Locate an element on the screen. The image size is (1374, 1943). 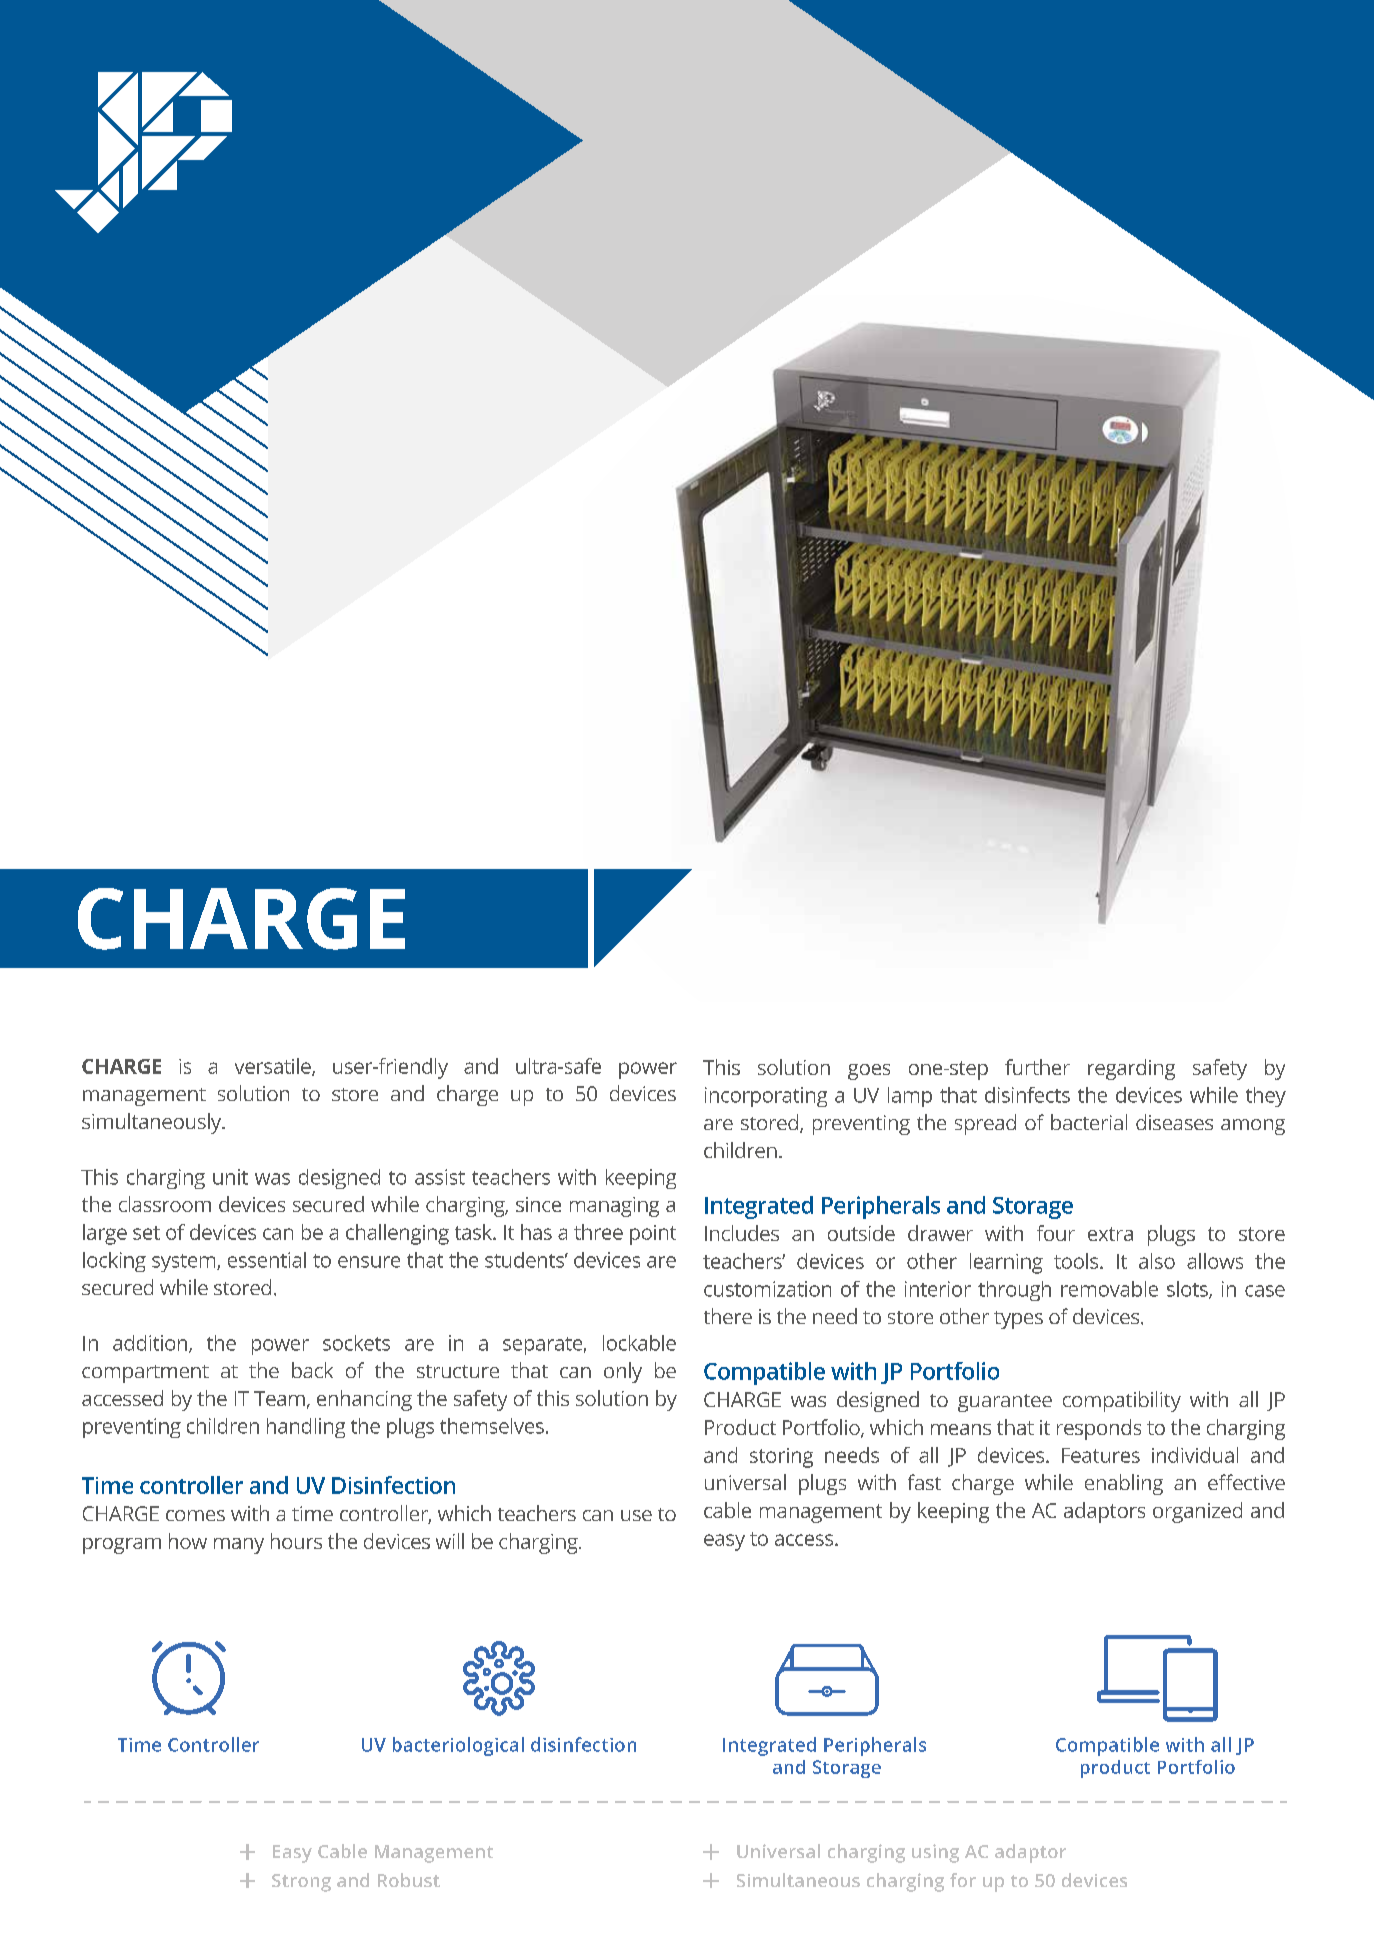
using is located at coordinates (935, 1853).
